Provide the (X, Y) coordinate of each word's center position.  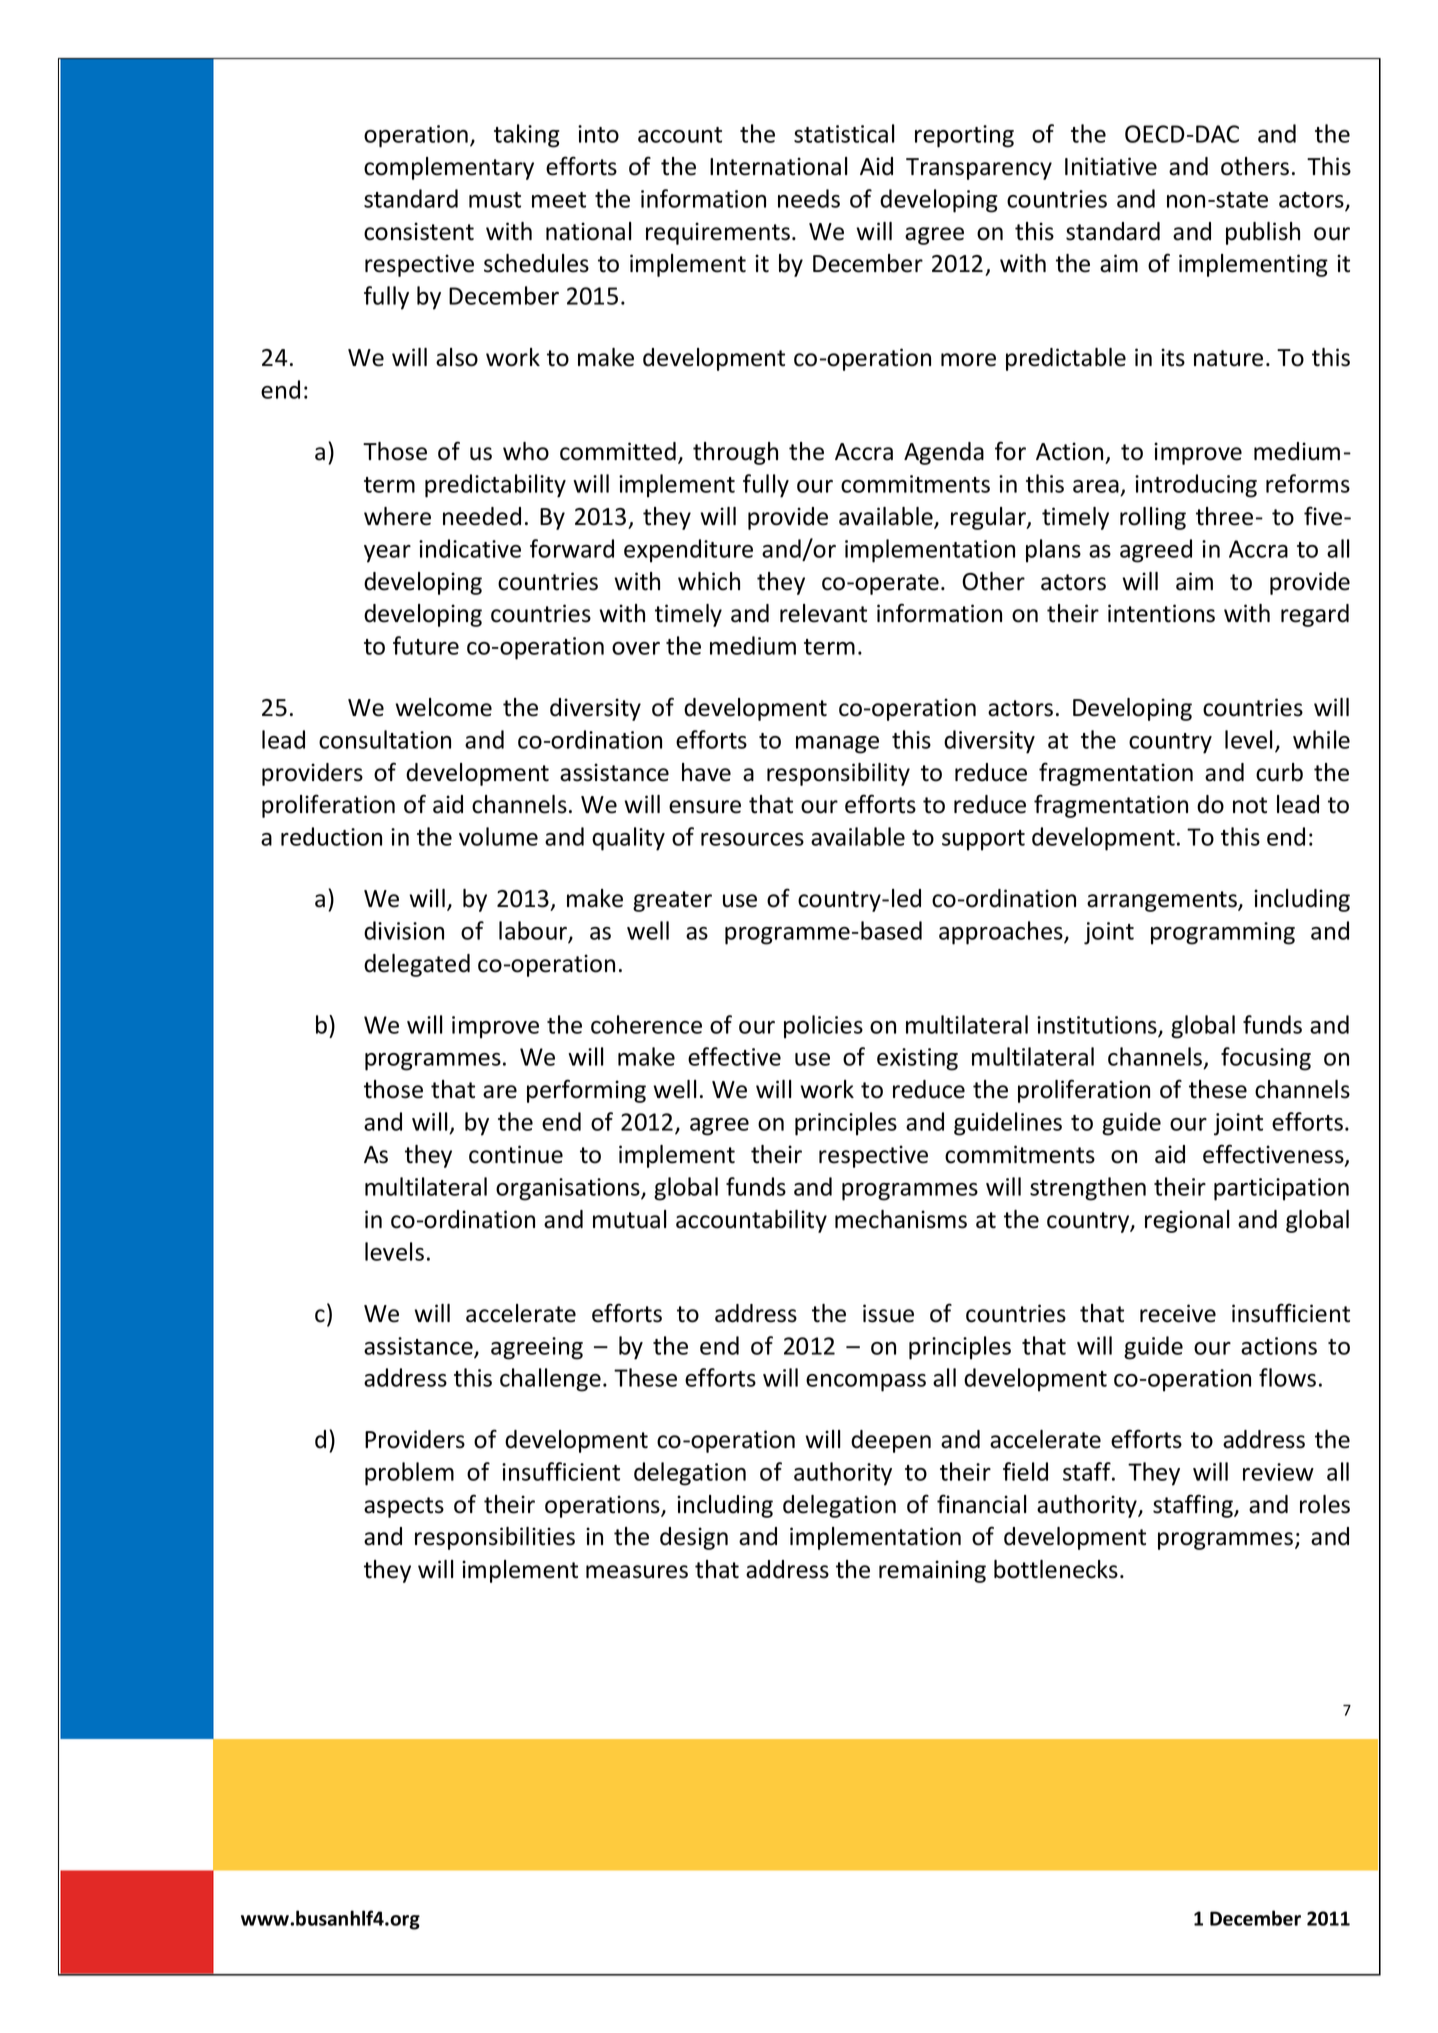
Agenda (944, 453)
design (694, 1538)
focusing (1266, 1059)
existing (917, 1059)
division (404, 930)
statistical (844, 133)
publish (1263, 233)
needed (482, 516)
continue (516, 1154)
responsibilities (495, 1538)
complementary (449, 168)
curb (1279, 772)
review (1278, 1472)
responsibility (838, 774)
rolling (1153, 518)
